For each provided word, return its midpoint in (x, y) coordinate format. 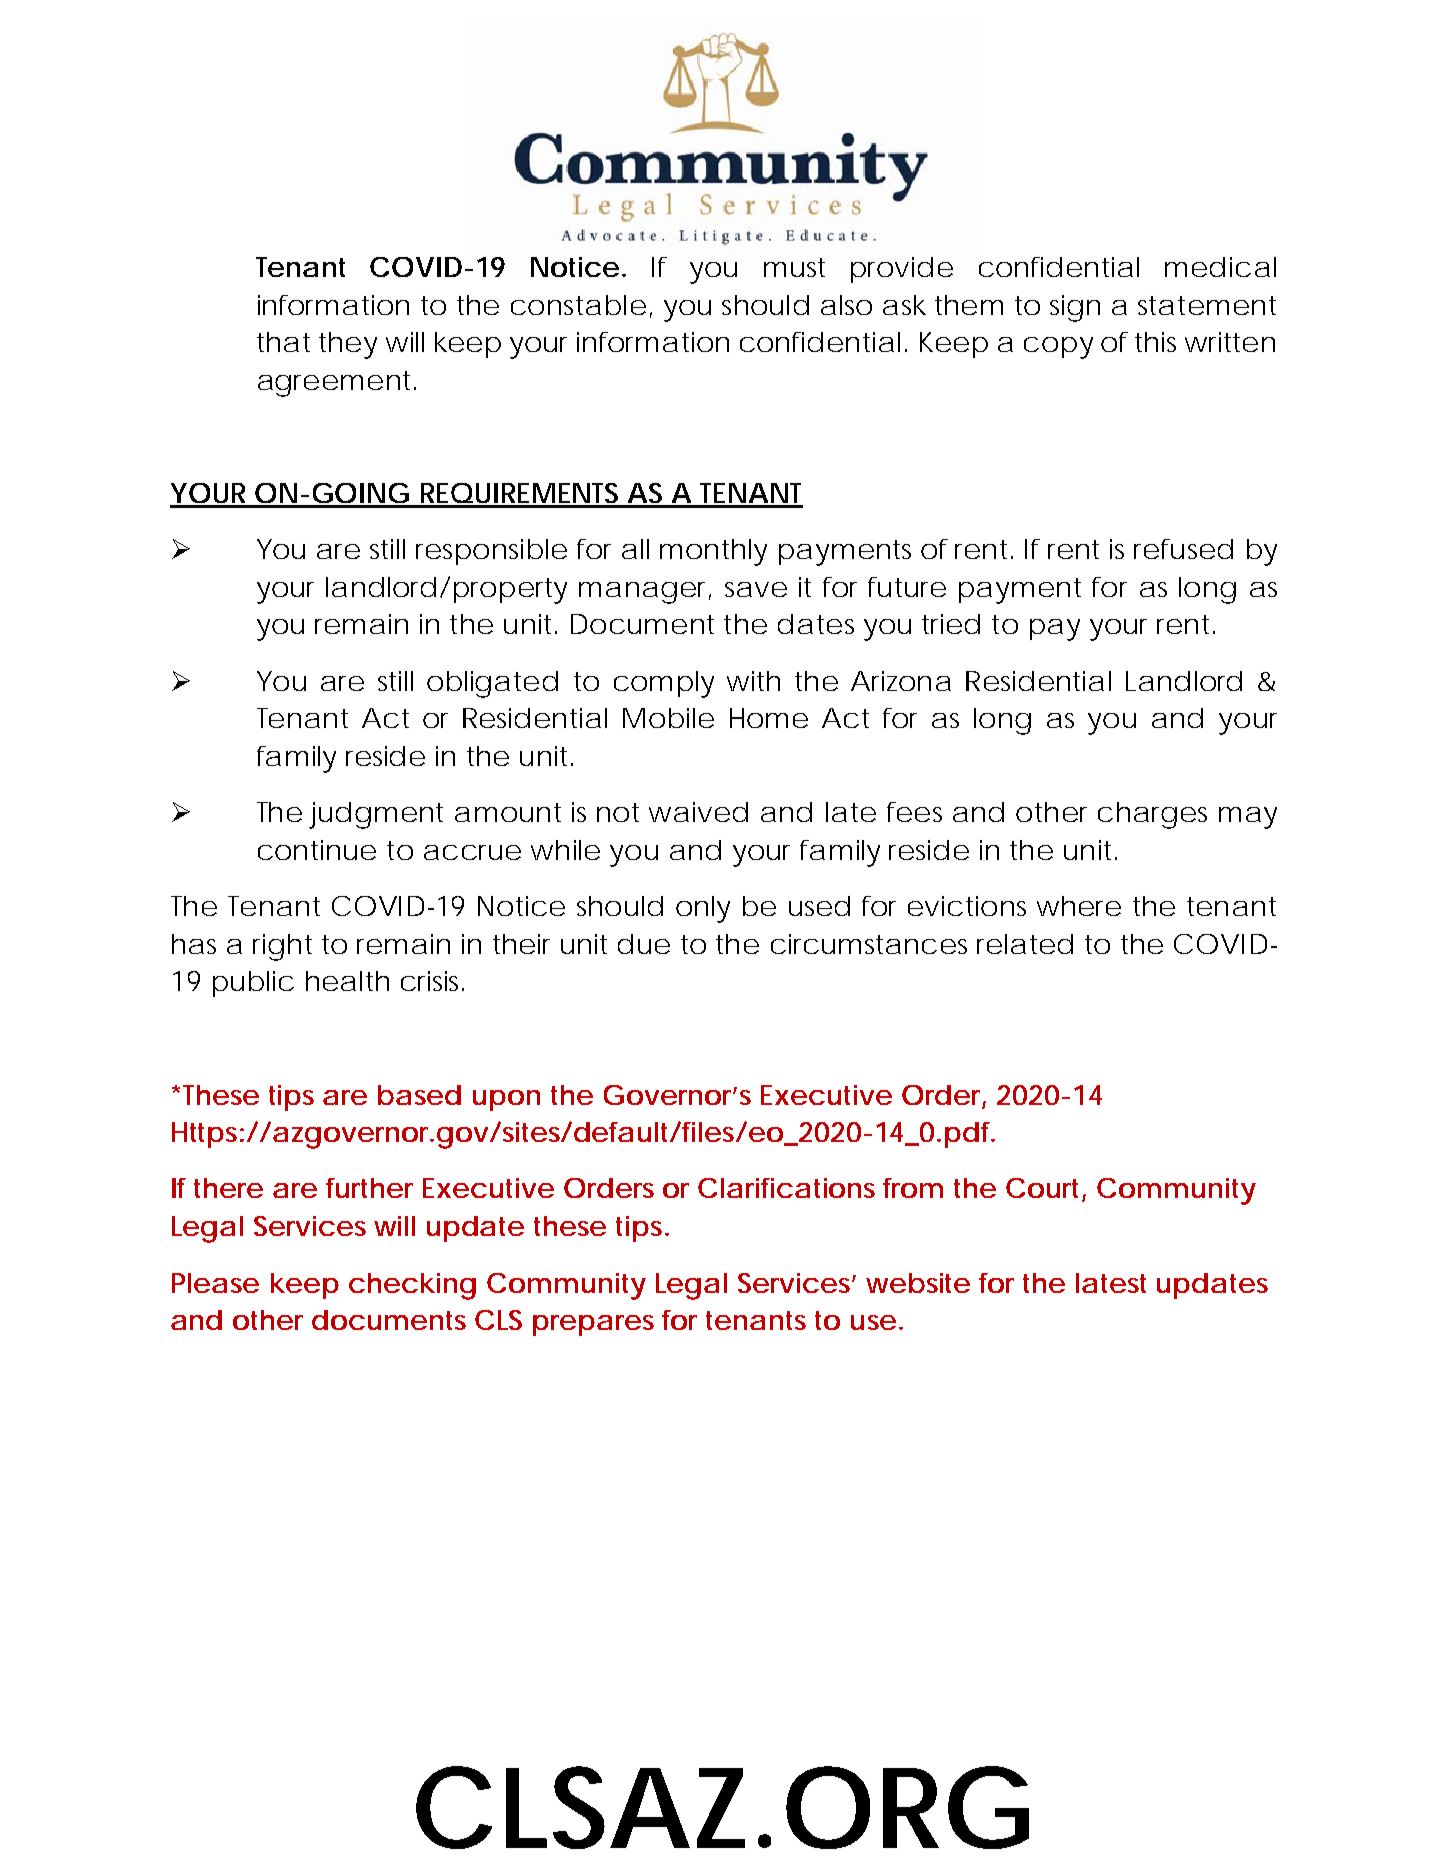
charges (1152, 815)
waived (698, 812)
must (794, 267)
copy (1058, 348)
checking (412, 1286)
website (918, 1283)
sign (1075, 308)
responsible (491, 552)
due (644, 944)
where (1079, 906)
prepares (593, 1325)
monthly (713, 552)
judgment (376, 815)
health (347, 981)
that (283, 342)
